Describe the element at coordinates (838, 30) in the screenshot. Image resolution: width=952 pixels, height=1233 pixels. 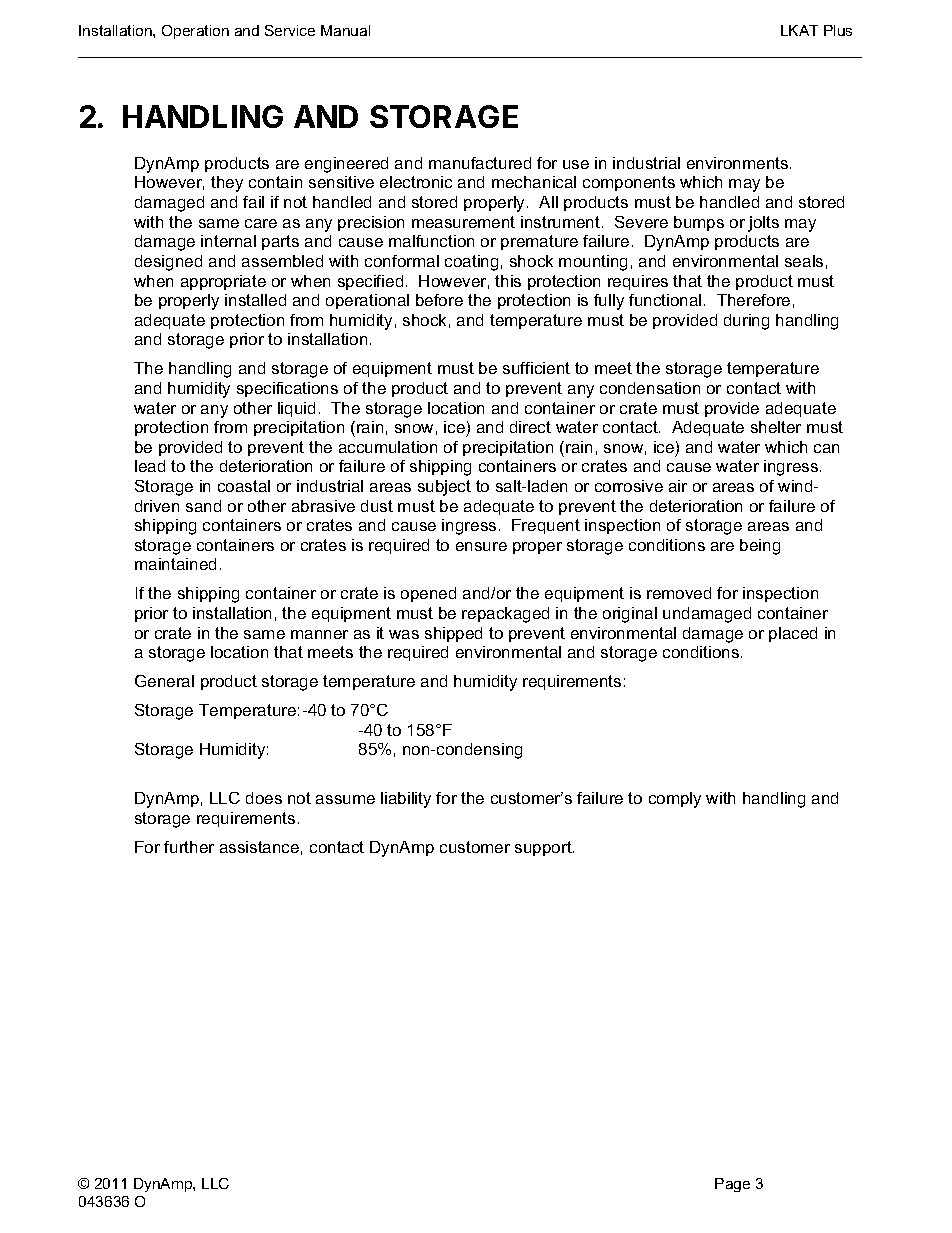
I see `Plus` at that location.
